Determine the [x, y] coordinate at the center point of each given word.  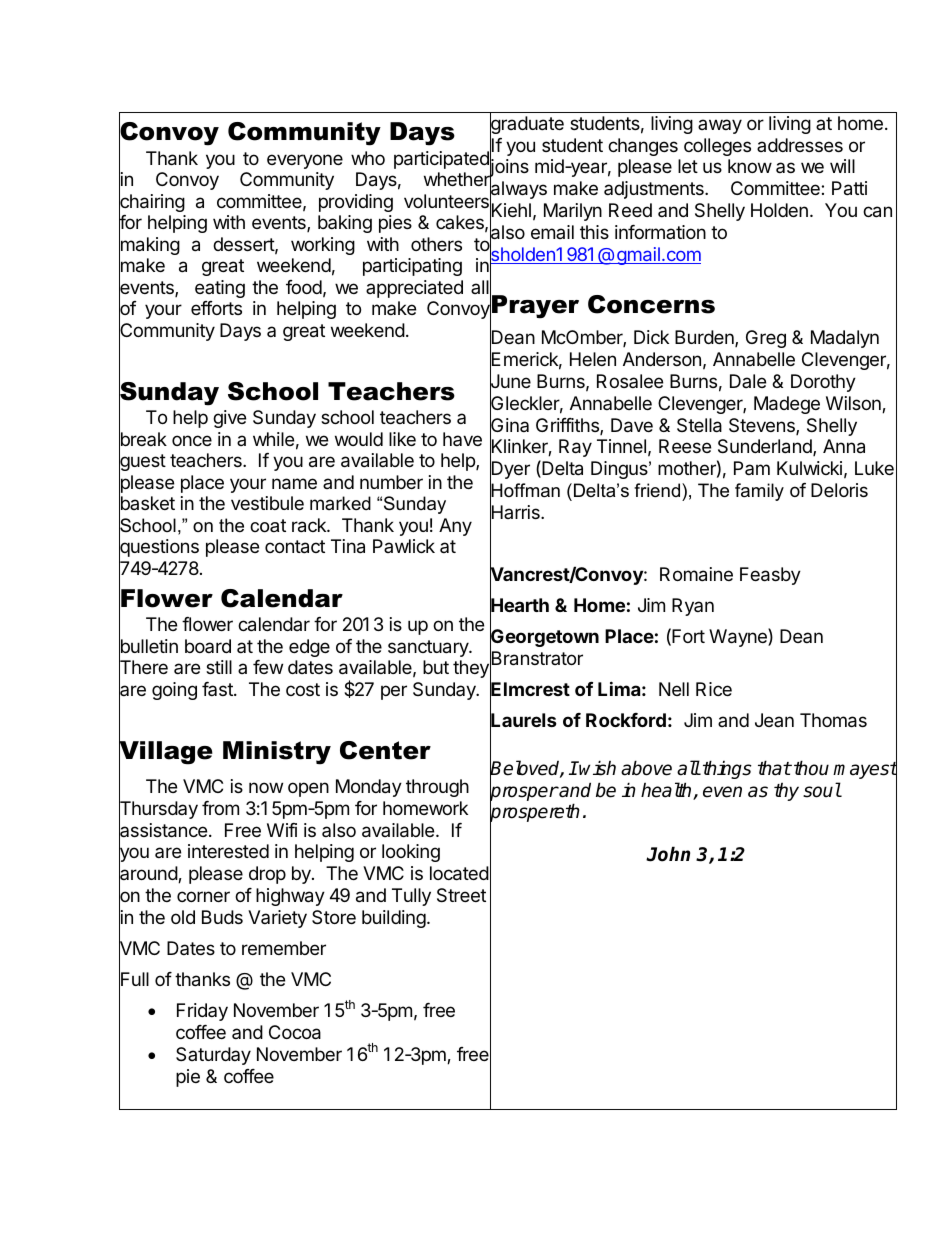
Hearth [519, 606]
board [208, 646]
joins [509, 169]
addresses [800, 145]
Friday [202, 1012]
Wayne [739, 637]
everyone [305, 161]
